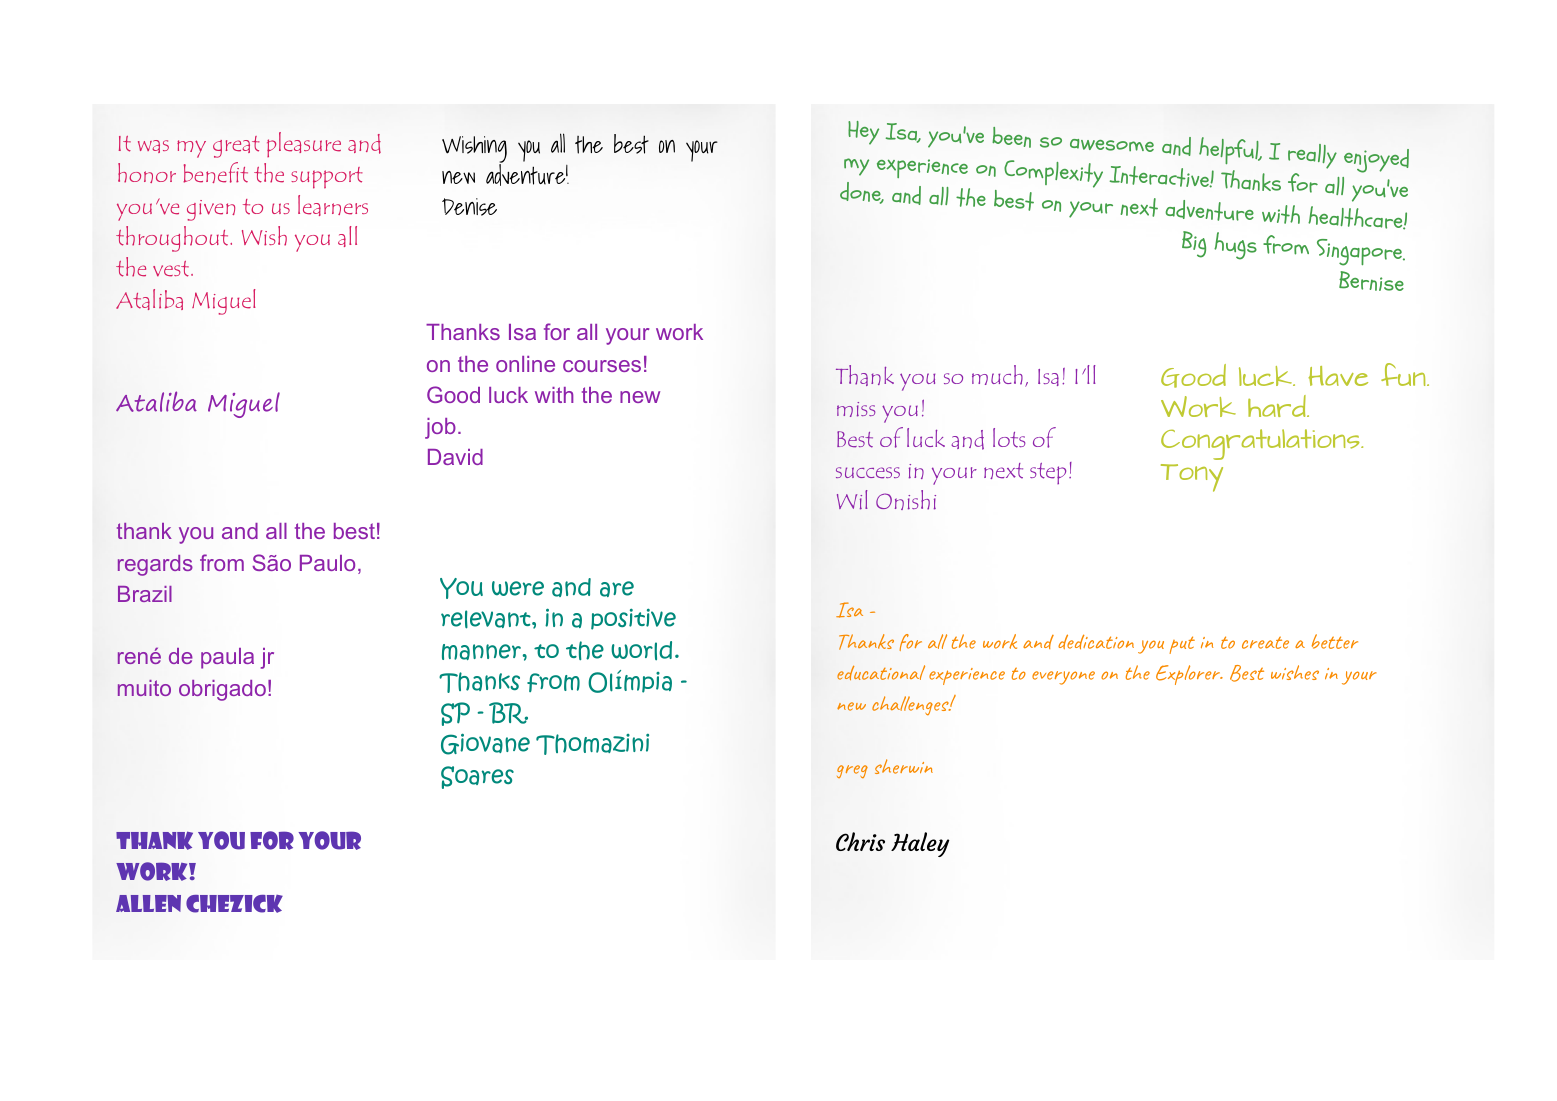 The image size is (1557, 1101). Describe the element at coordinates (469, 207) in the screenshot. I see `Denise` at that location.
